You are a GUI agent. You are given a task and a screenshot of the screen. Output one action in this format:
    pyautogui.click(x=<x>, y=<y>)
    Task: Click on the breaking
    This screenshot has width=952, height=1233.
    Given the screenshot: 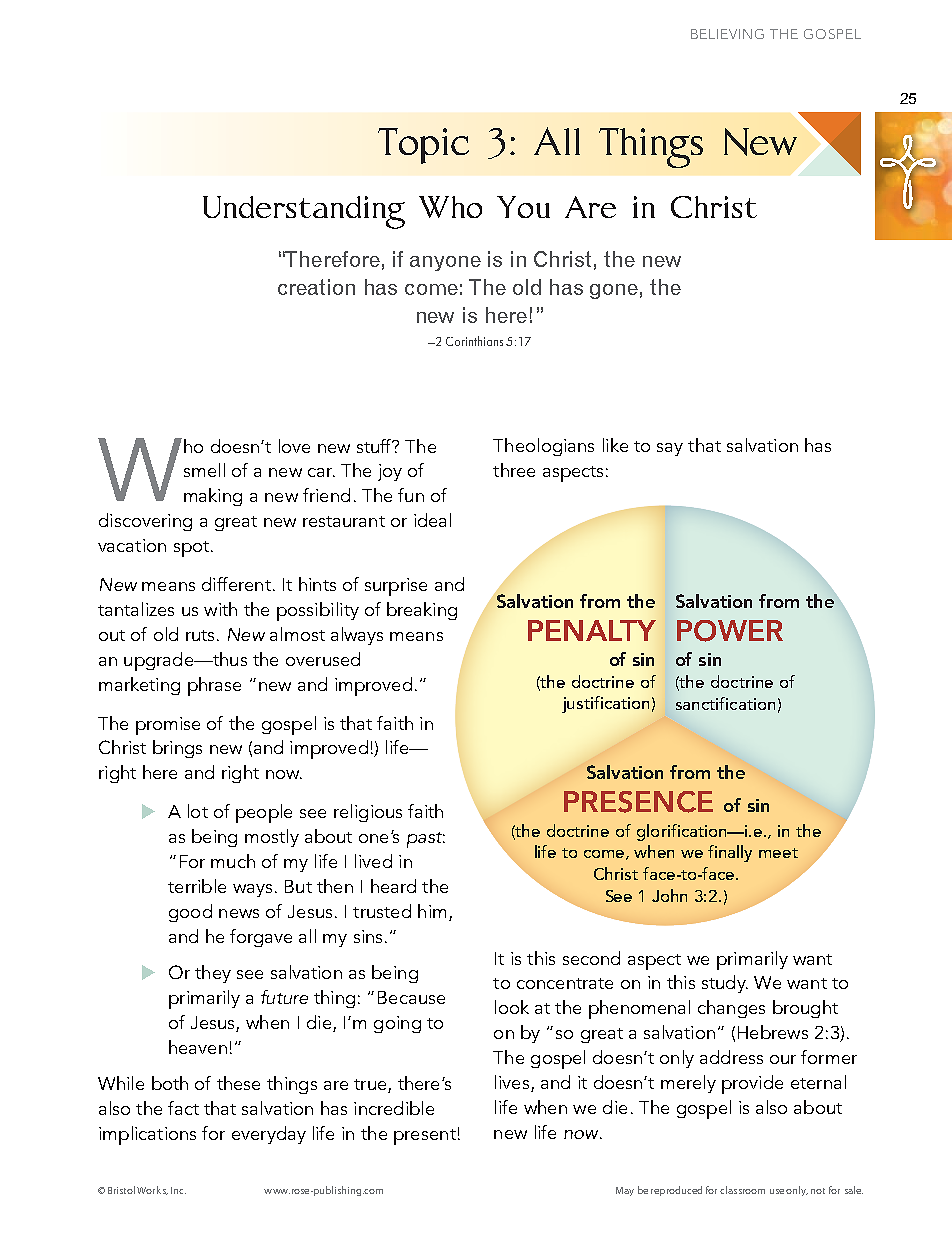 What is the action you would take?
    pyautogui.click(x=422, y=611)
